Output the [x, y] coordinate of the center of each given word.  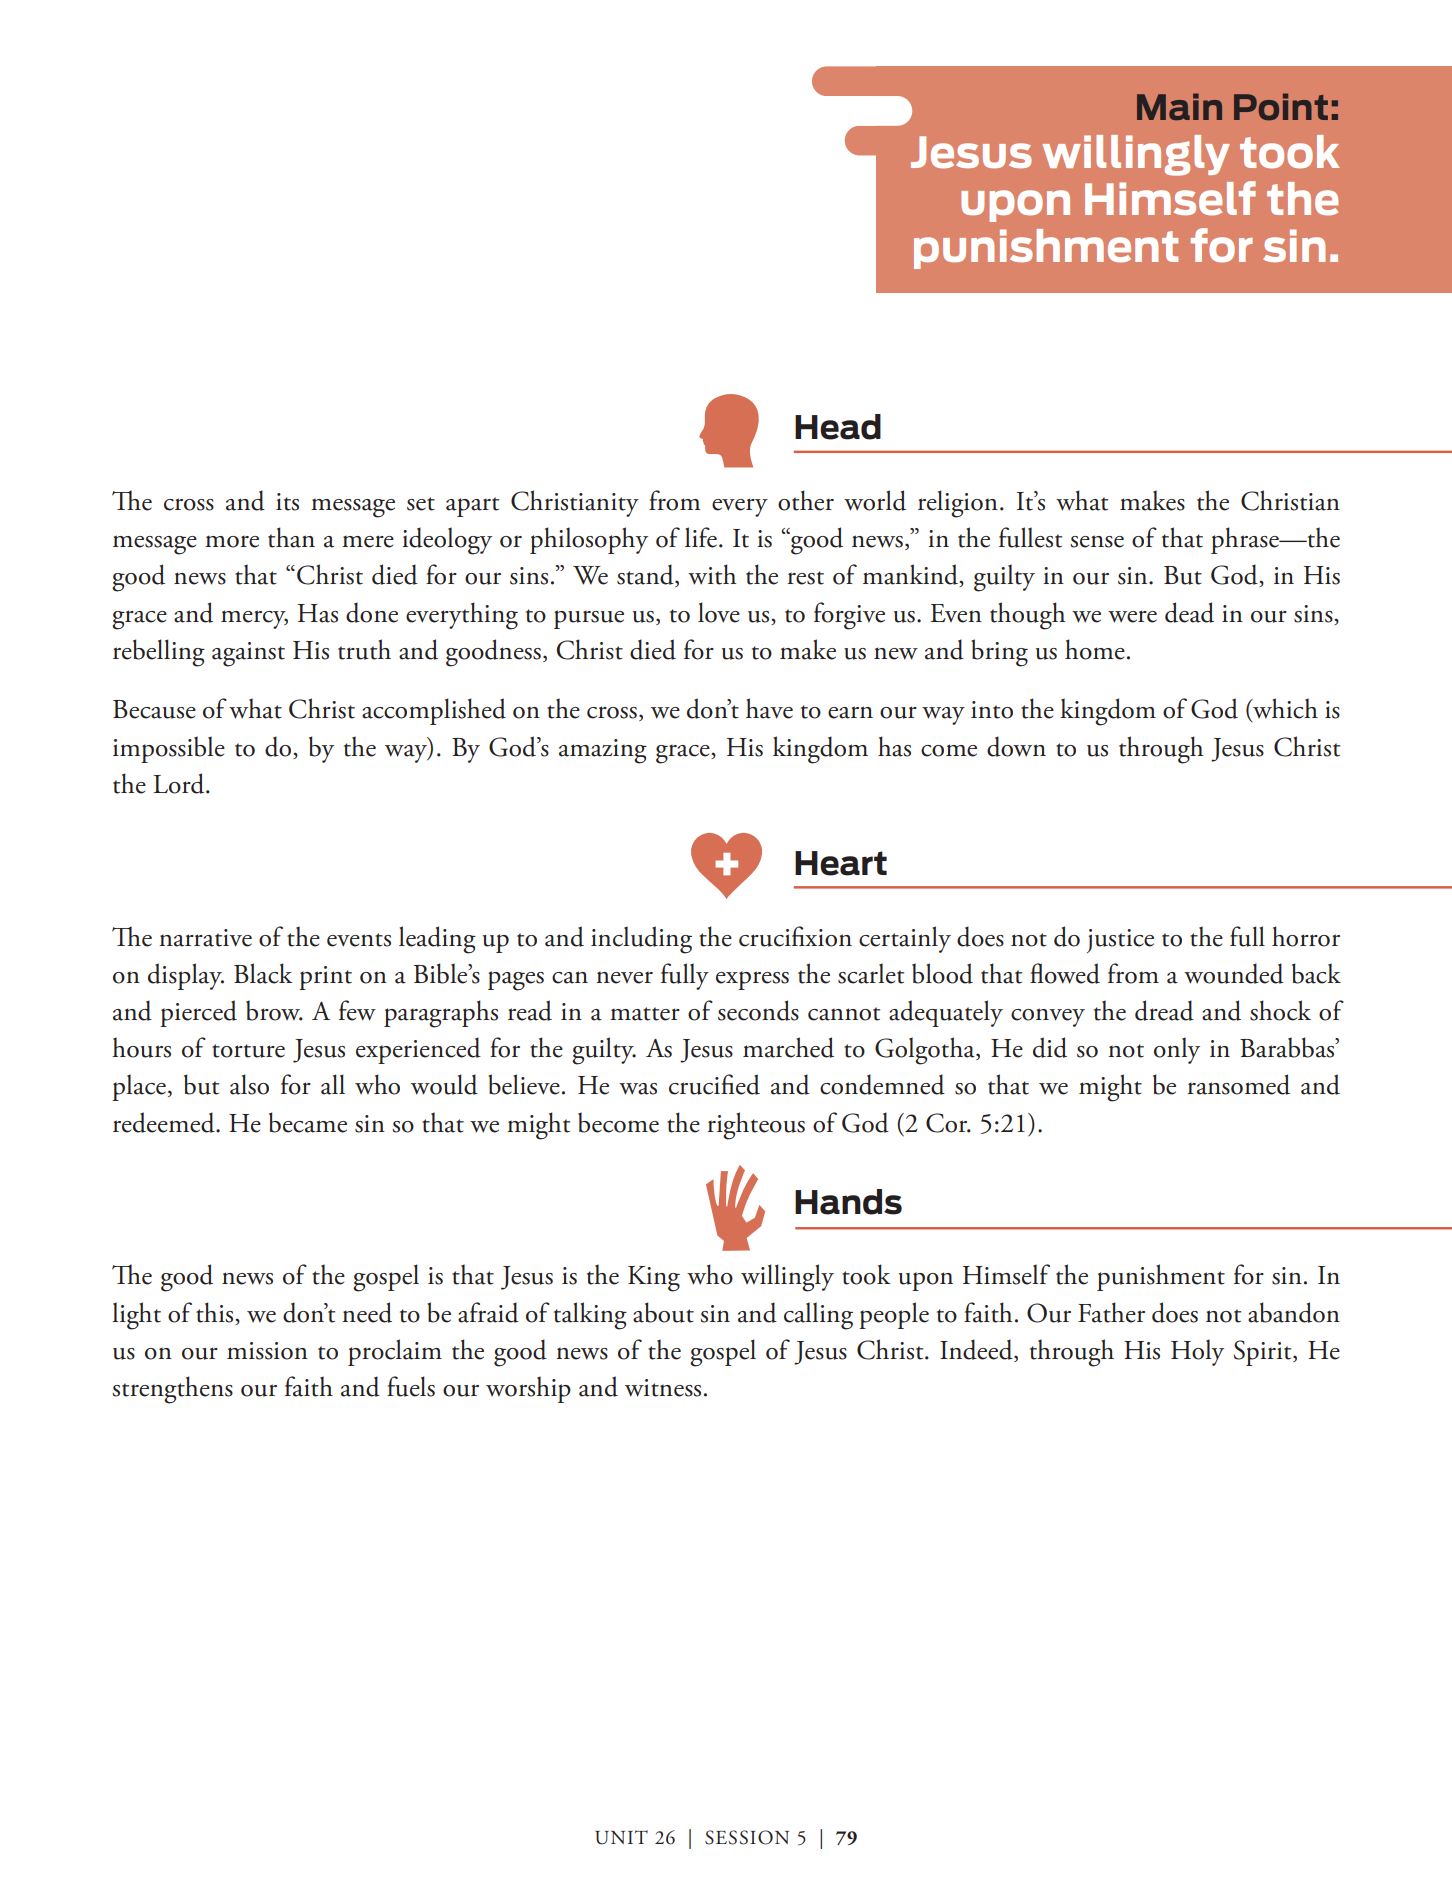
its [287, 502]
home [1095, 649]
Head [838, 427]
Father [1111, 1312]
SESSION [747, 1837]
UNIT [621, 1837]
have [769, 708]
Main [1179, 106]
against [248, 654]
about [663, 1312]
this [216, 1312]
